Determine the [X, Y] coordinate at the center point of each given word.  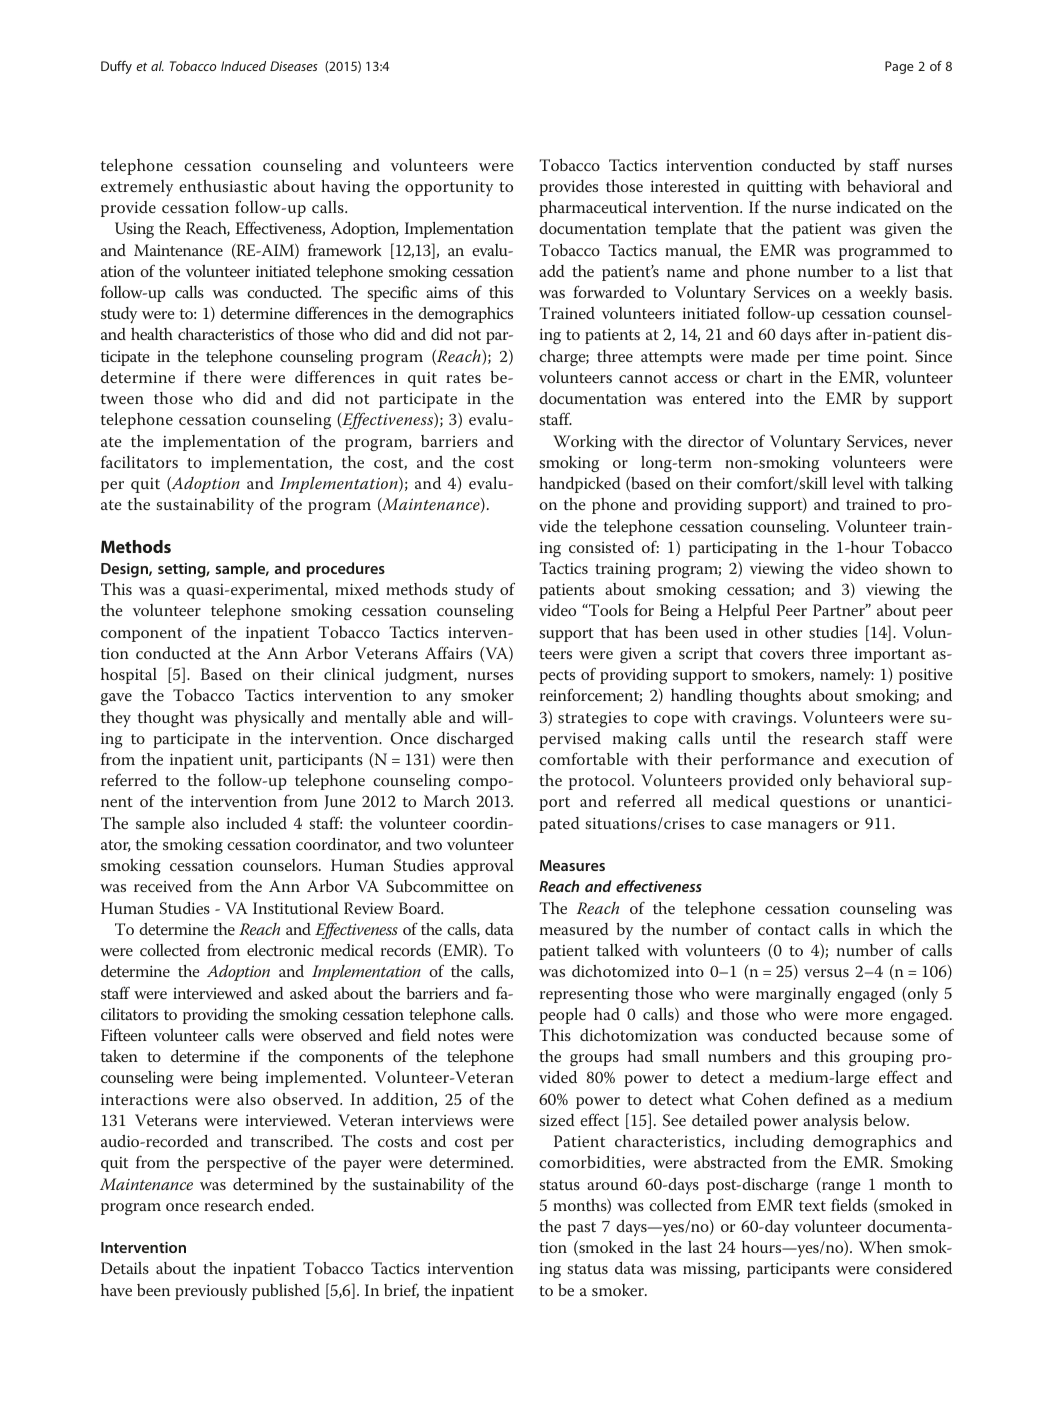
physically [270, 718]
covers [782, 655]
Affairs [448, 652]
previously [211, 1291]
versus [826, 973]
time [843, 356]
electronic [280, 949]
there [222, 377]
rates [463, 378]
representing [584, 995]
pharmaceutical [593, 209]
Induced [243, 66]
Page [899, 67]
